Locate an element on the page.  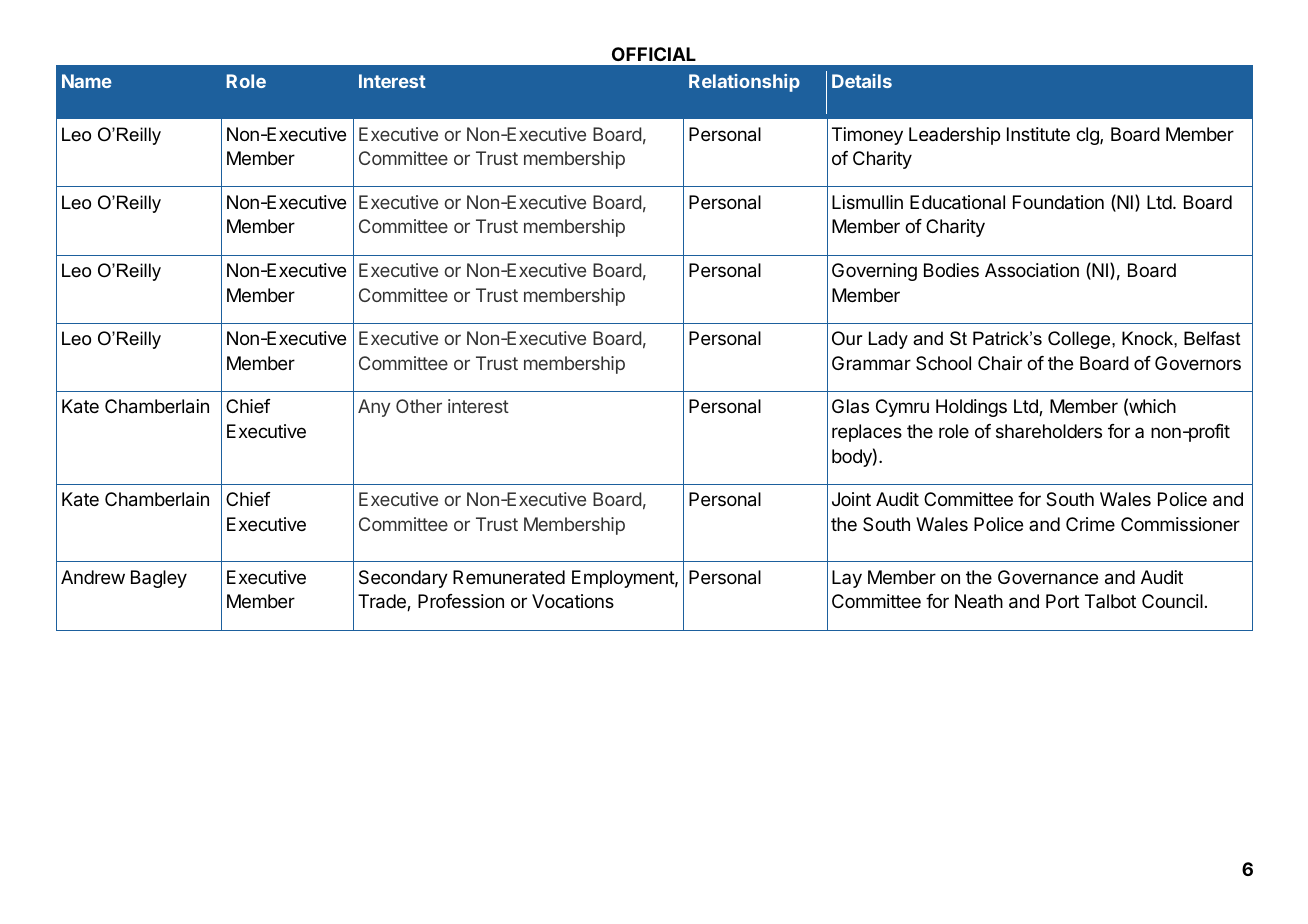
Foundation is located at coordinates (1058, 202).
